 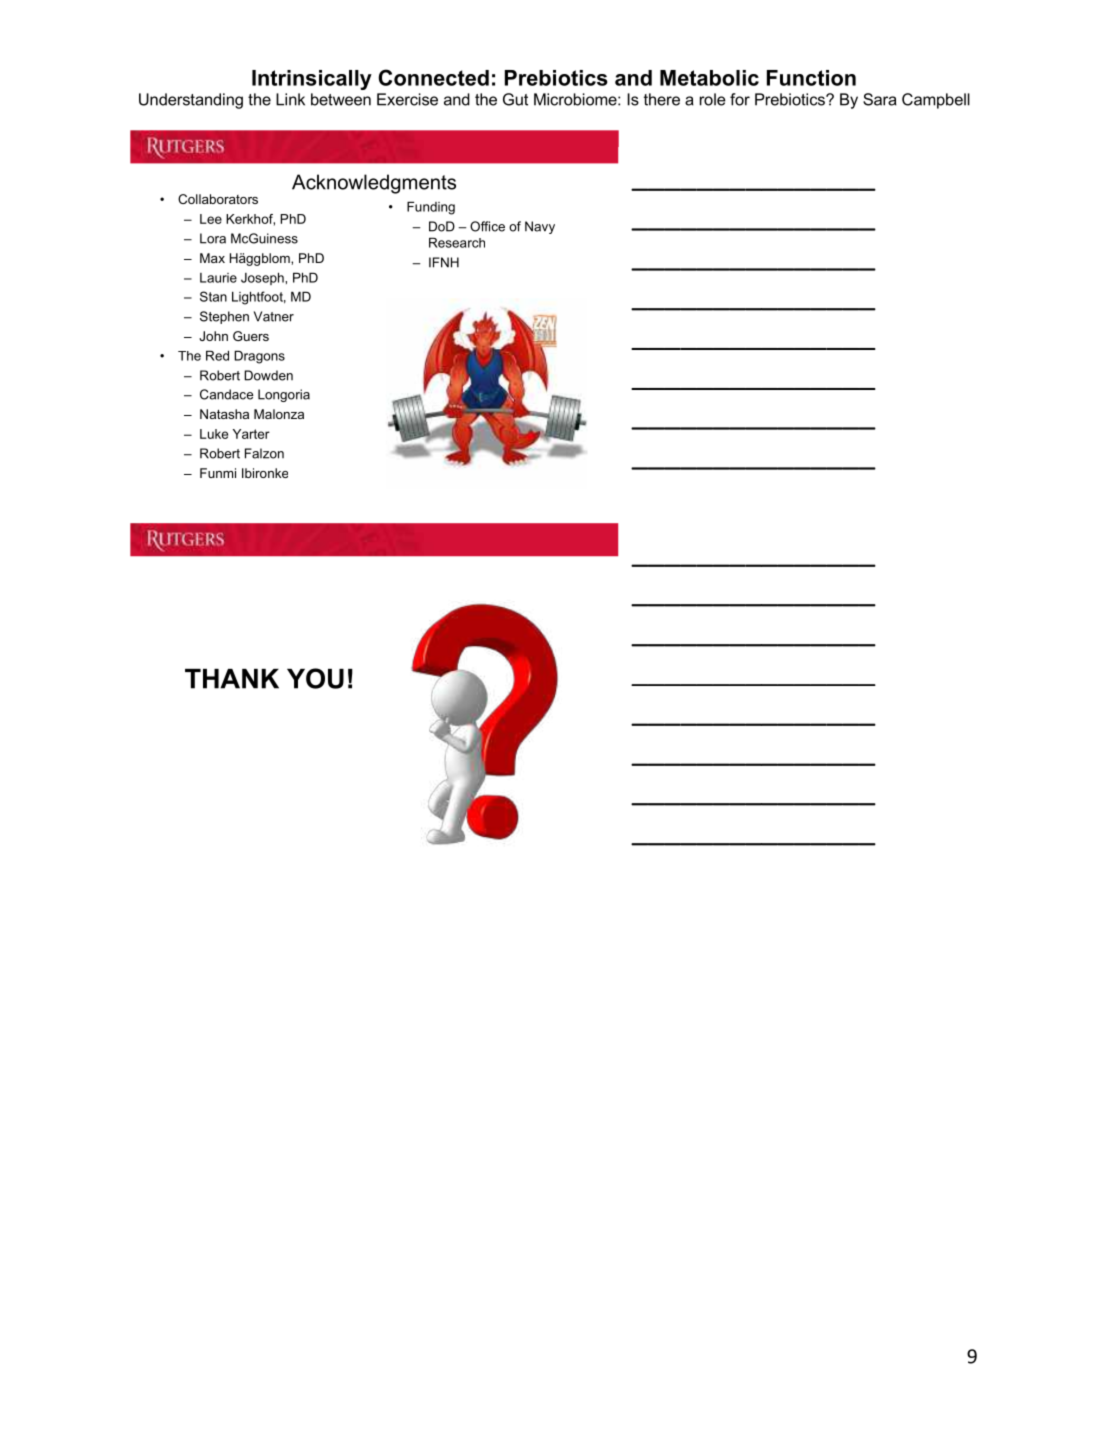 What do you see at coordinates (227, 394) in the image?
I see `Candace` at bounding box center [227, 394].
